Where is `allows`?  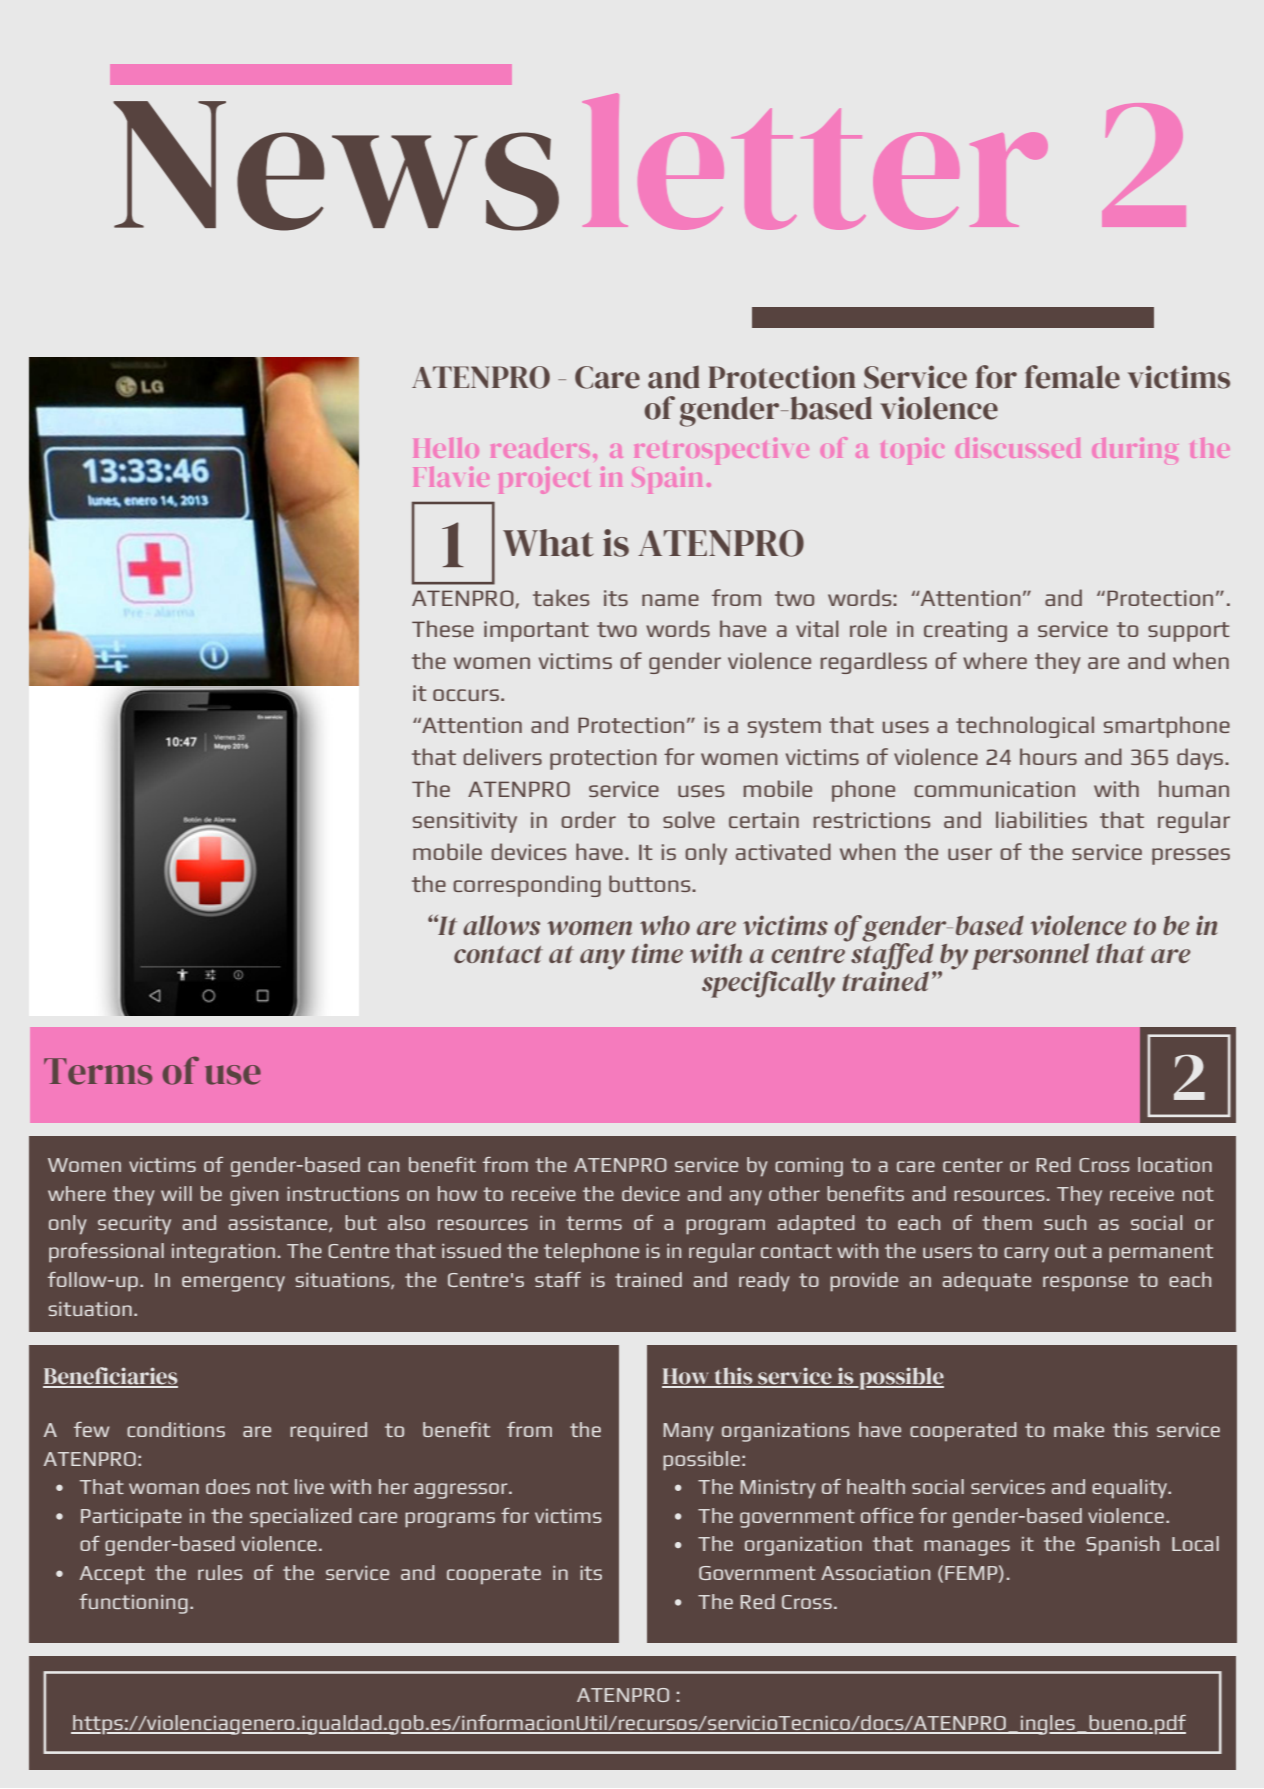
allows is located at coordinates (501, 925).
